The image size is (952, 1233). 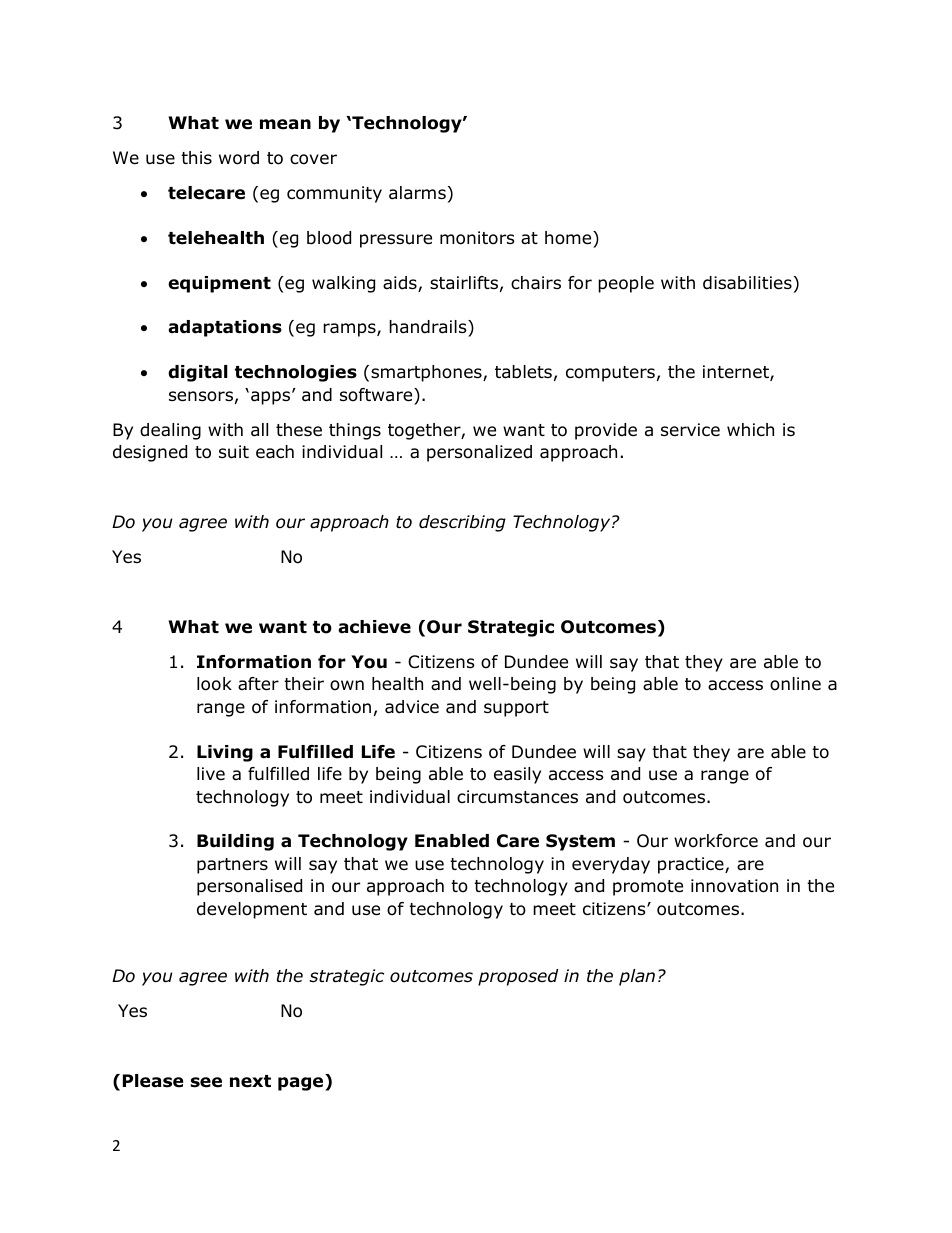 What do you see at coordinates (239, 158) in the screenshot?
I see `word` at bounding box center [239, 158].
